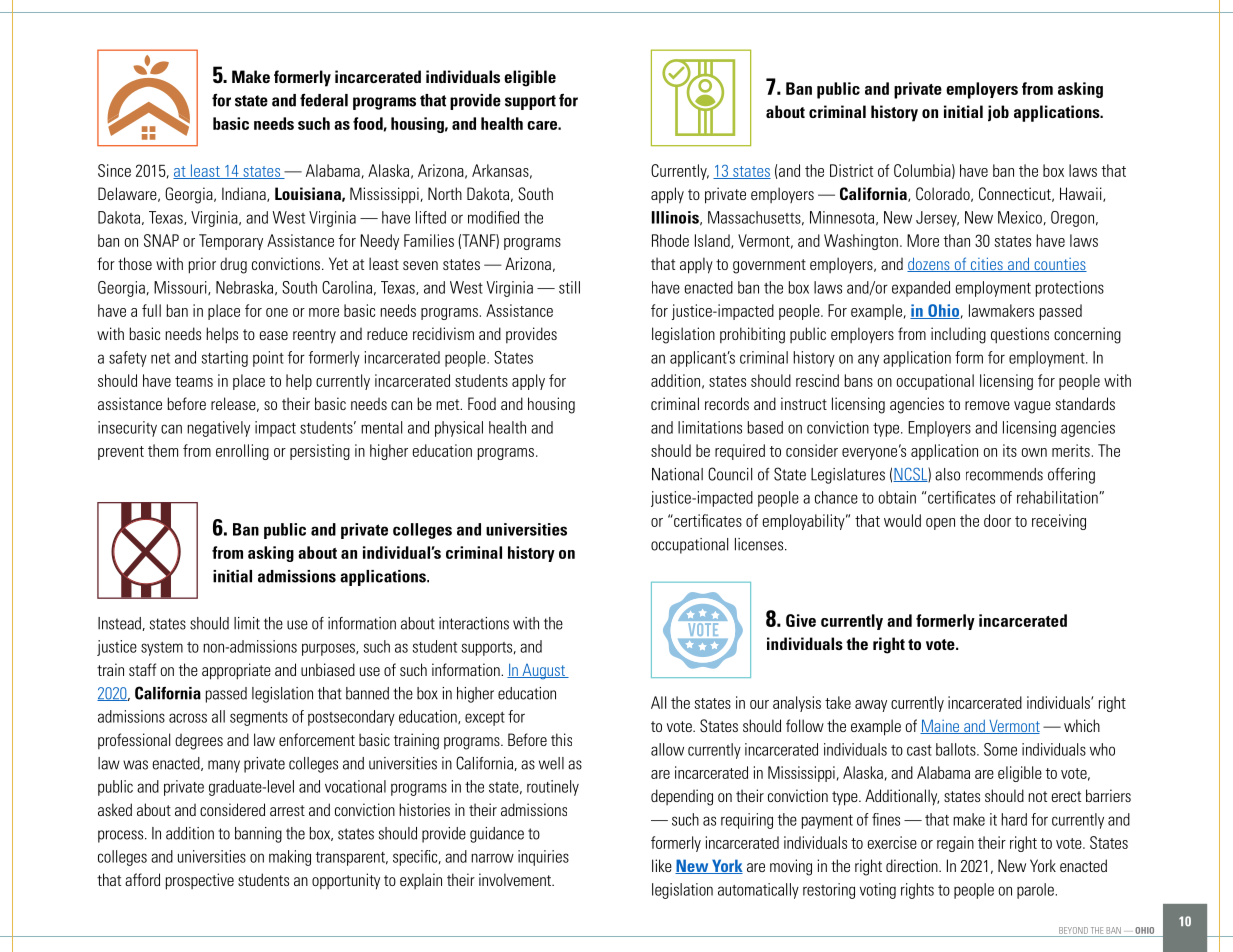 The height and width of the page is (952, 1233). Describe the element at coordinates (998, 113) in the page. I see `job` at that location.
